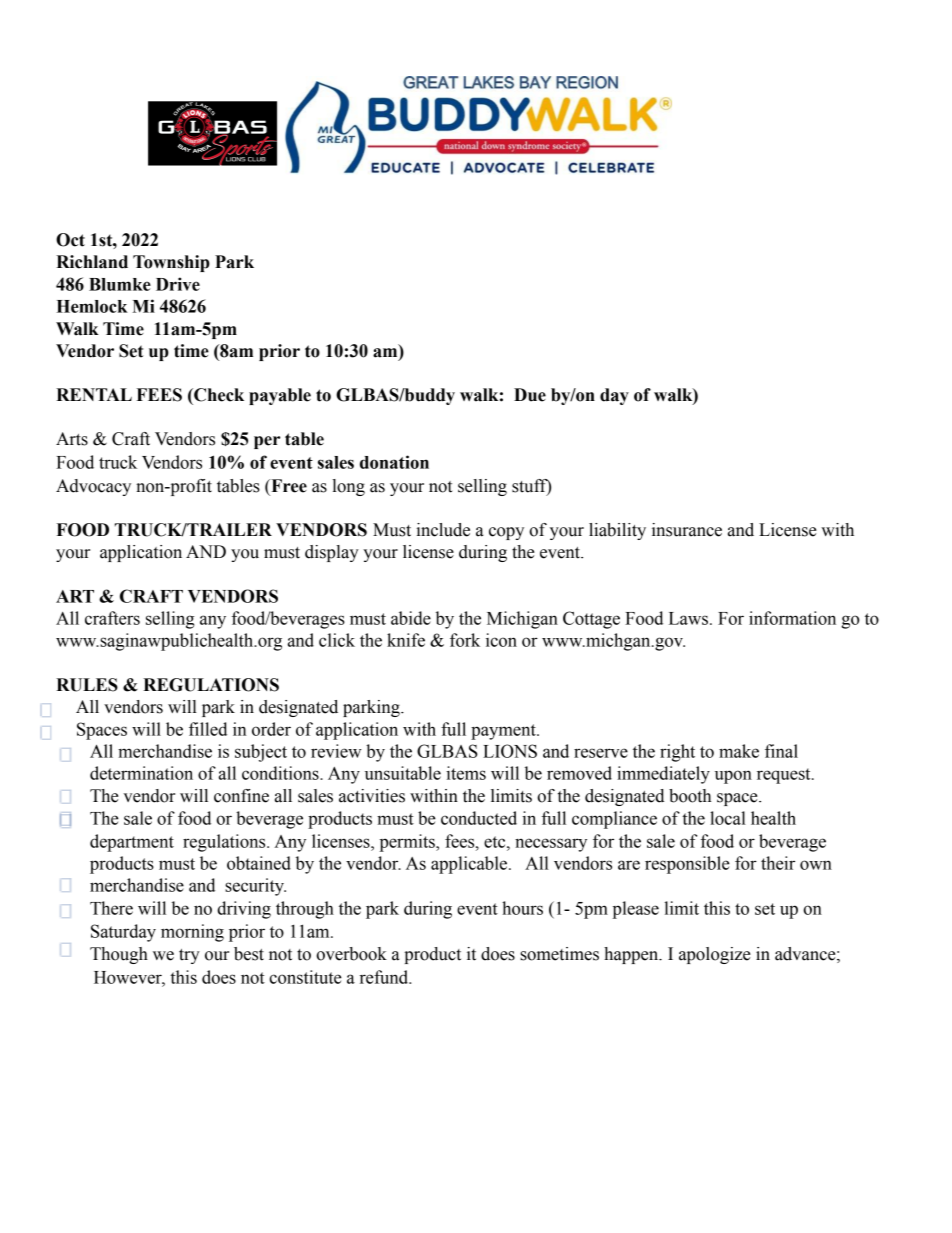  Describe the element at coordinates (687, 530) in the screenshot. I see `insurance` at that location.
